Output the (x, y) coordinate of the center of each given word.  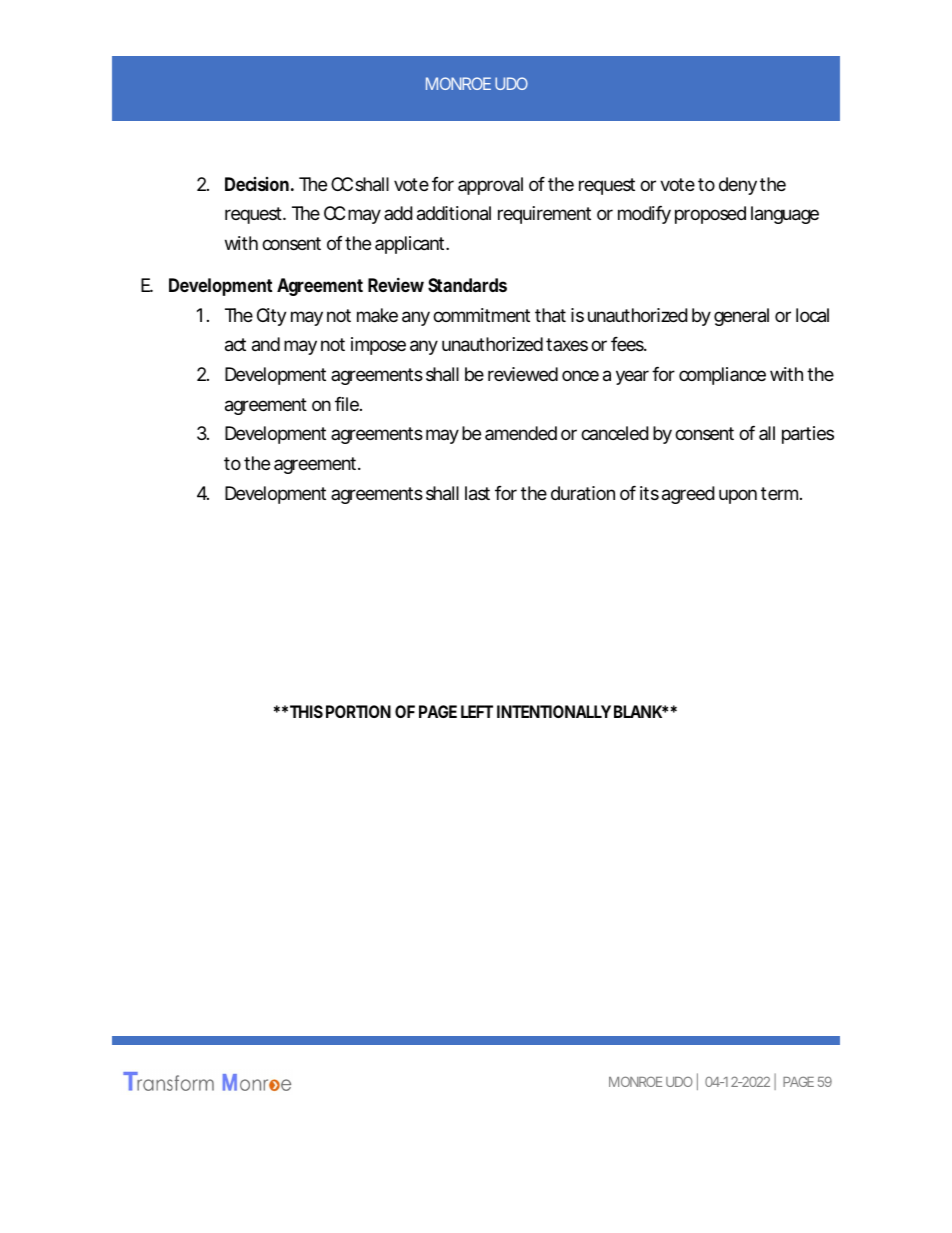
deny (738, 186)
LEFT (477, 711)
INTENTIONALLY (554, 711)
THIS (306, 711)
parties (808, 435)
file (348, 404)
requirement (544, 215)
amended (521, 433)
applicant (412, 245)
